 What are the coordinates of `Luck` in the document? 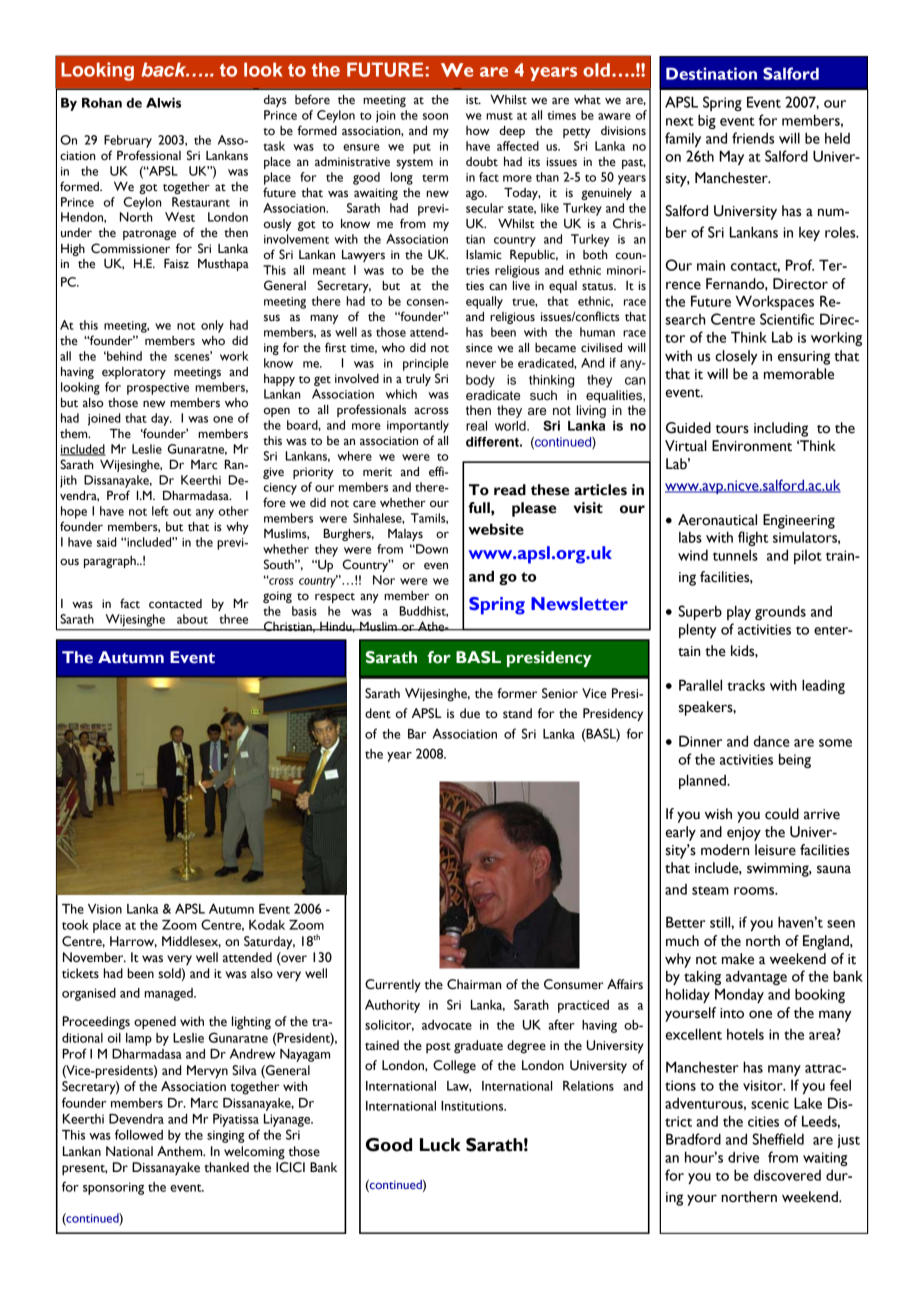 It's located at (440, 1145).
